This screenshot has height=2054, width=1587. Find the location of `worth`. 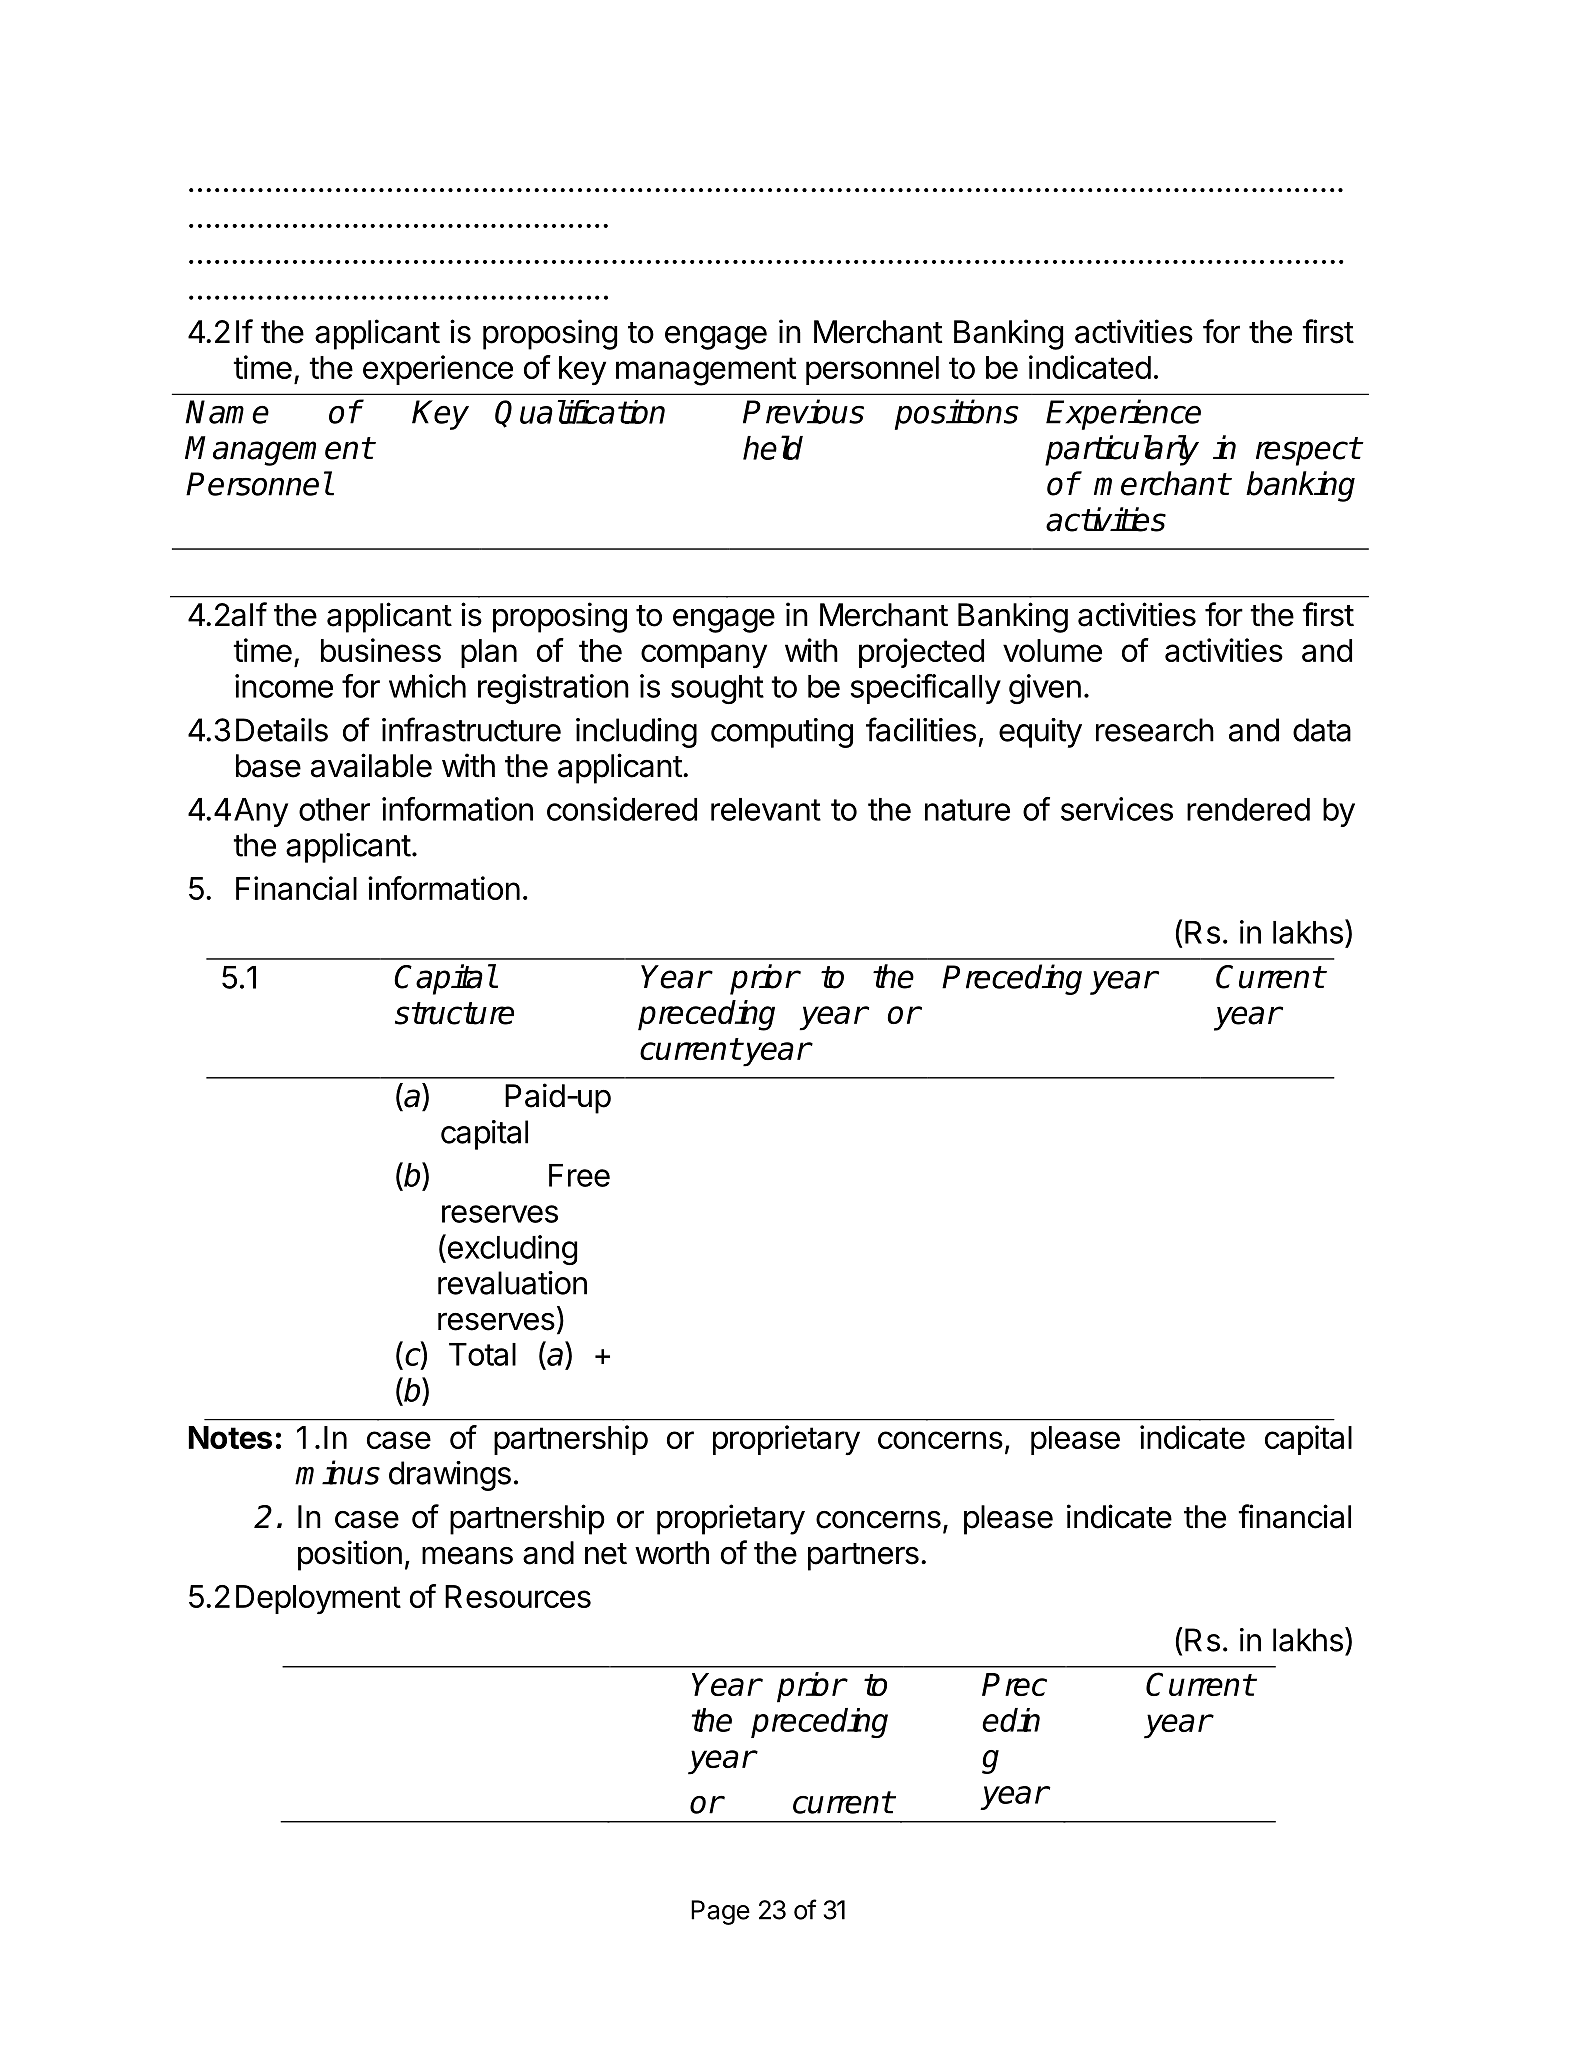

worth is located at coordinates (672, 1553).
